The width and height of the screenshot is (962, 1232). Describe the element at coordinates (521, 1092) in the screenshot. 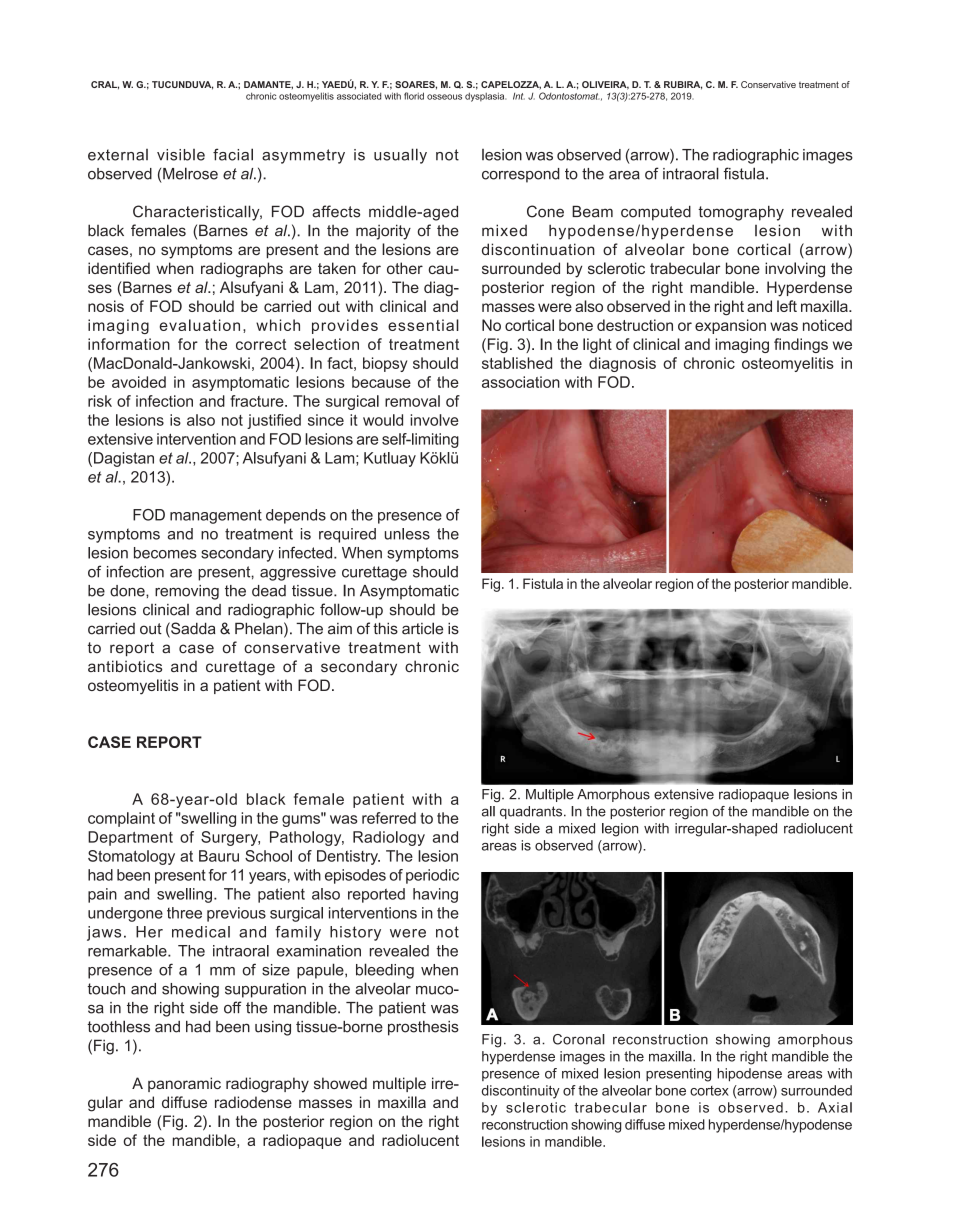

I see `discontinuity` at that location.
